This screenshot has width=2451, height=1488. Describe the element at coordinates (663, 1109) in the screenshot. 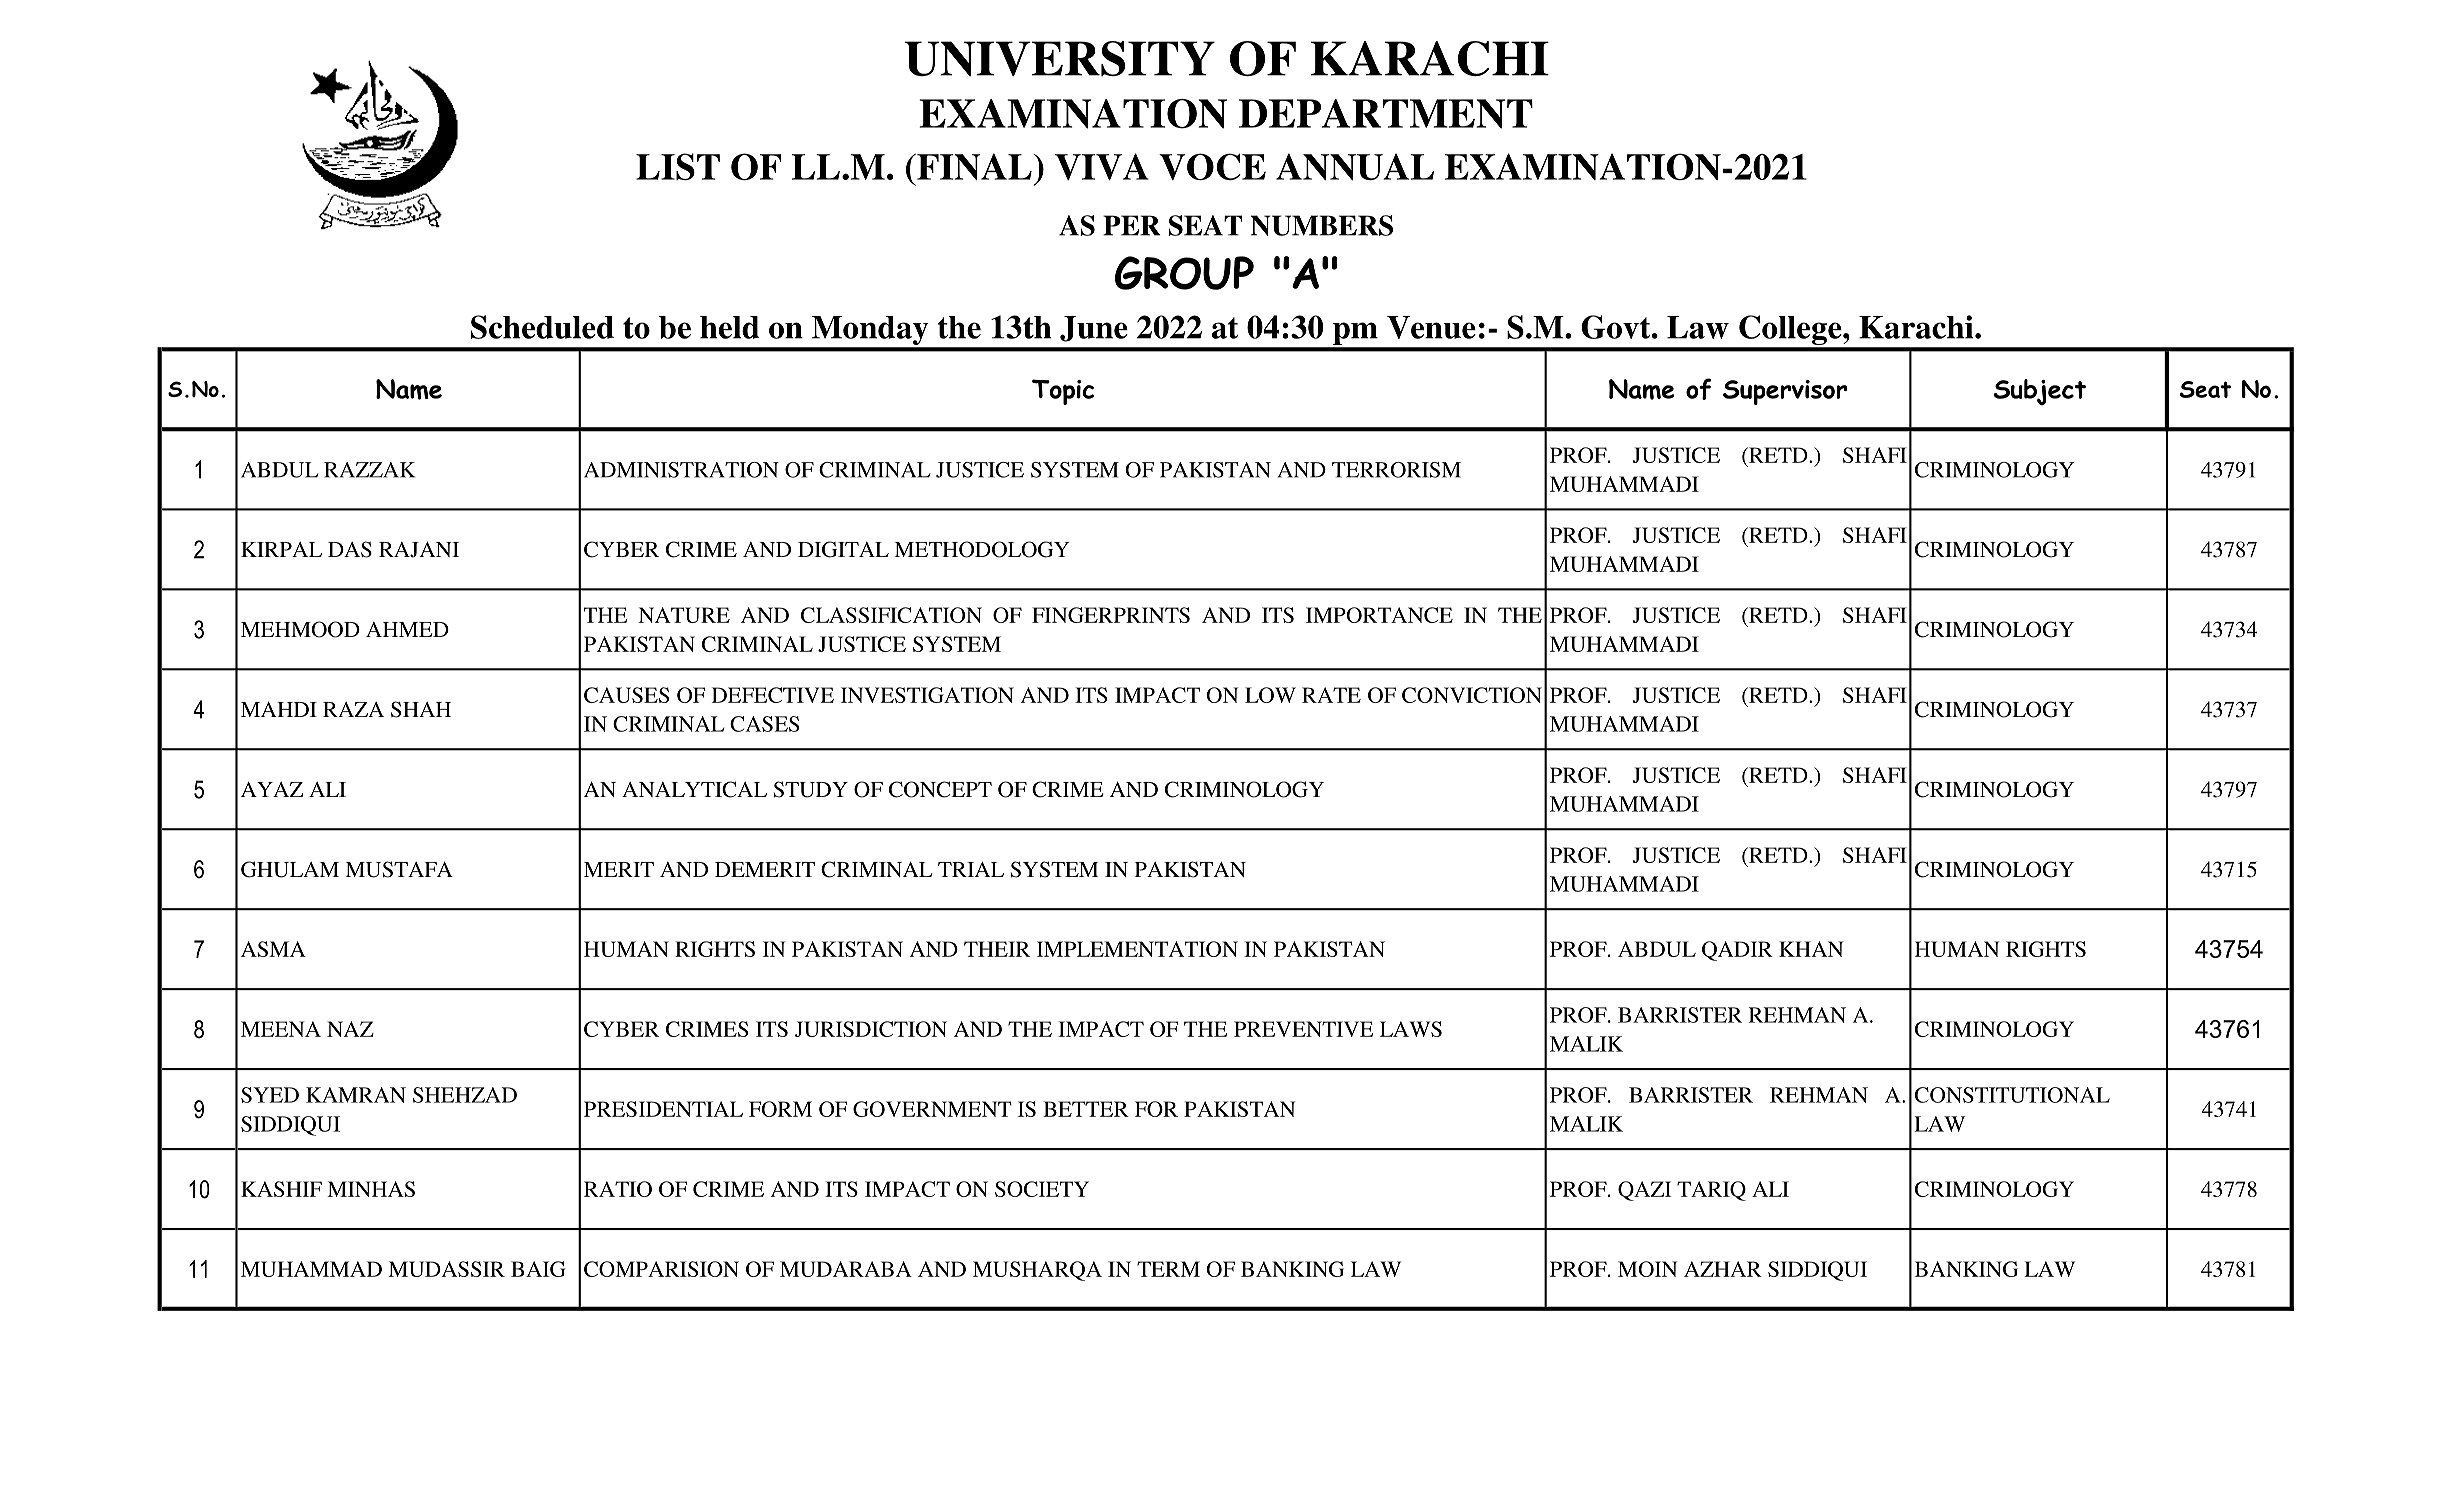

I see `PRESIDENTIAL` at that location.
